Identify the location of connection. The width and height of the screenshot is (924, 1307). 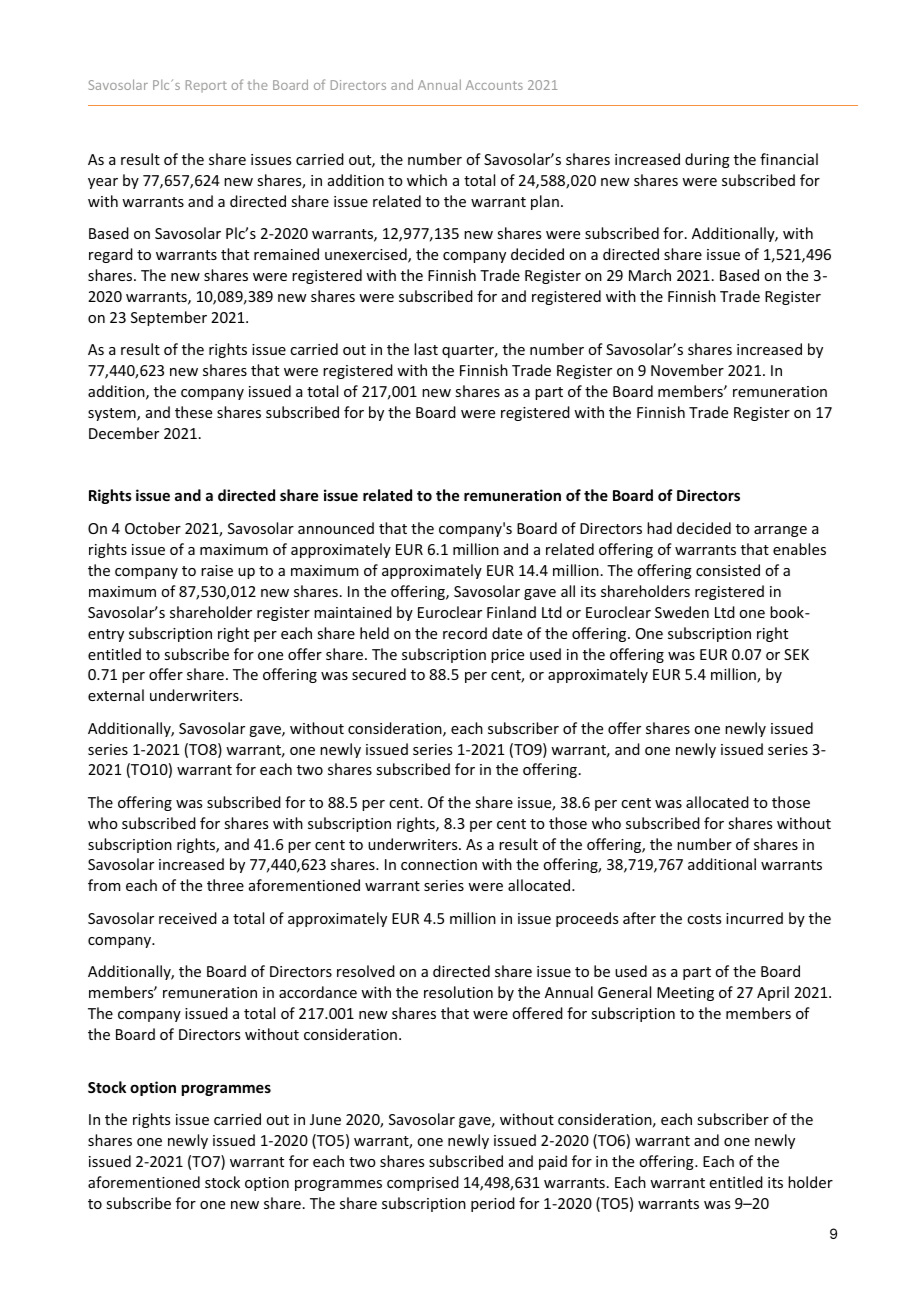
(439, 864).
